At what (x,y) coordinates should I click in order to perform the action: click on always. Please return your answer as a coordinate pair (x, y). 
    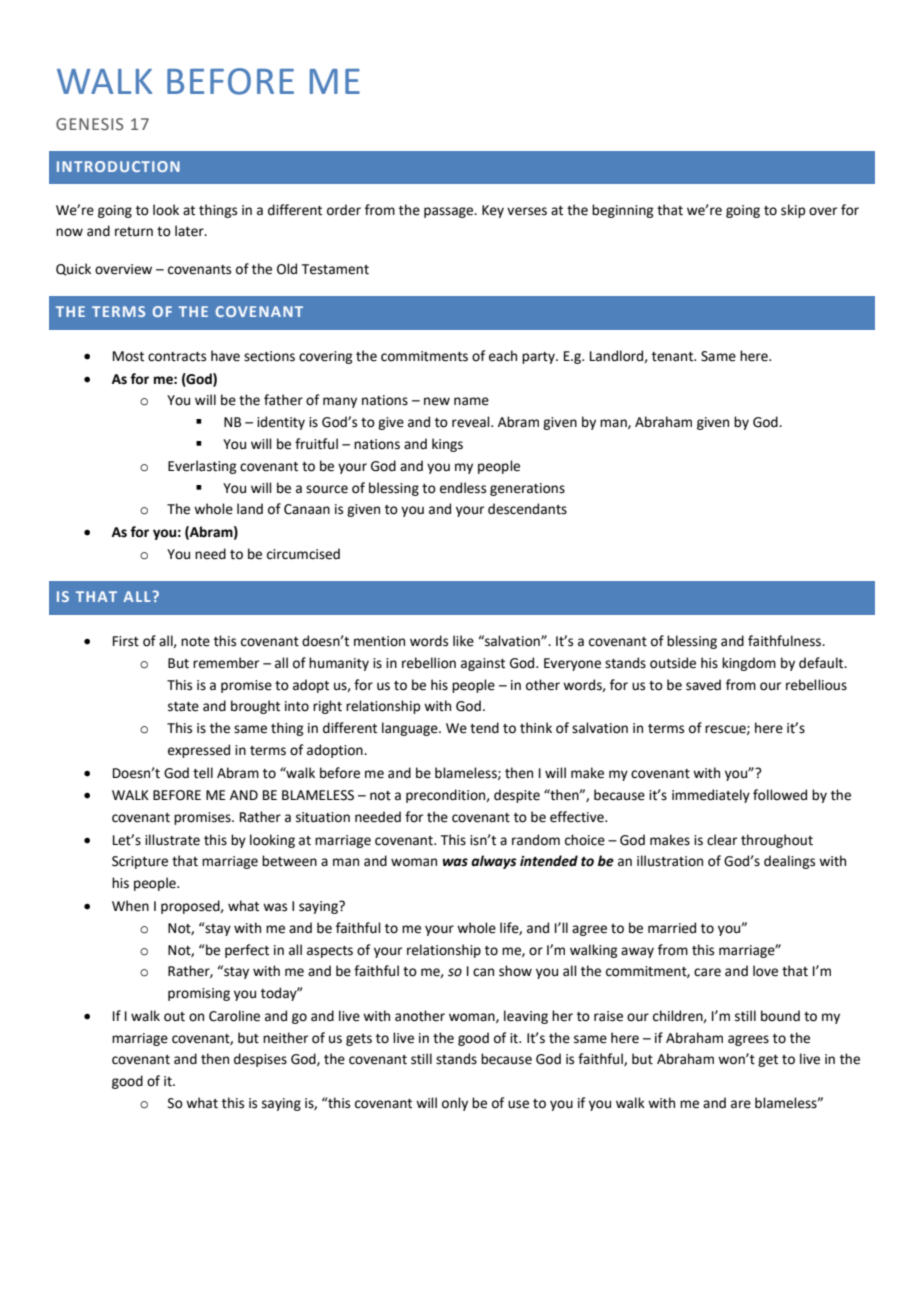
    Looking at the image, I should click on (494, 862).
